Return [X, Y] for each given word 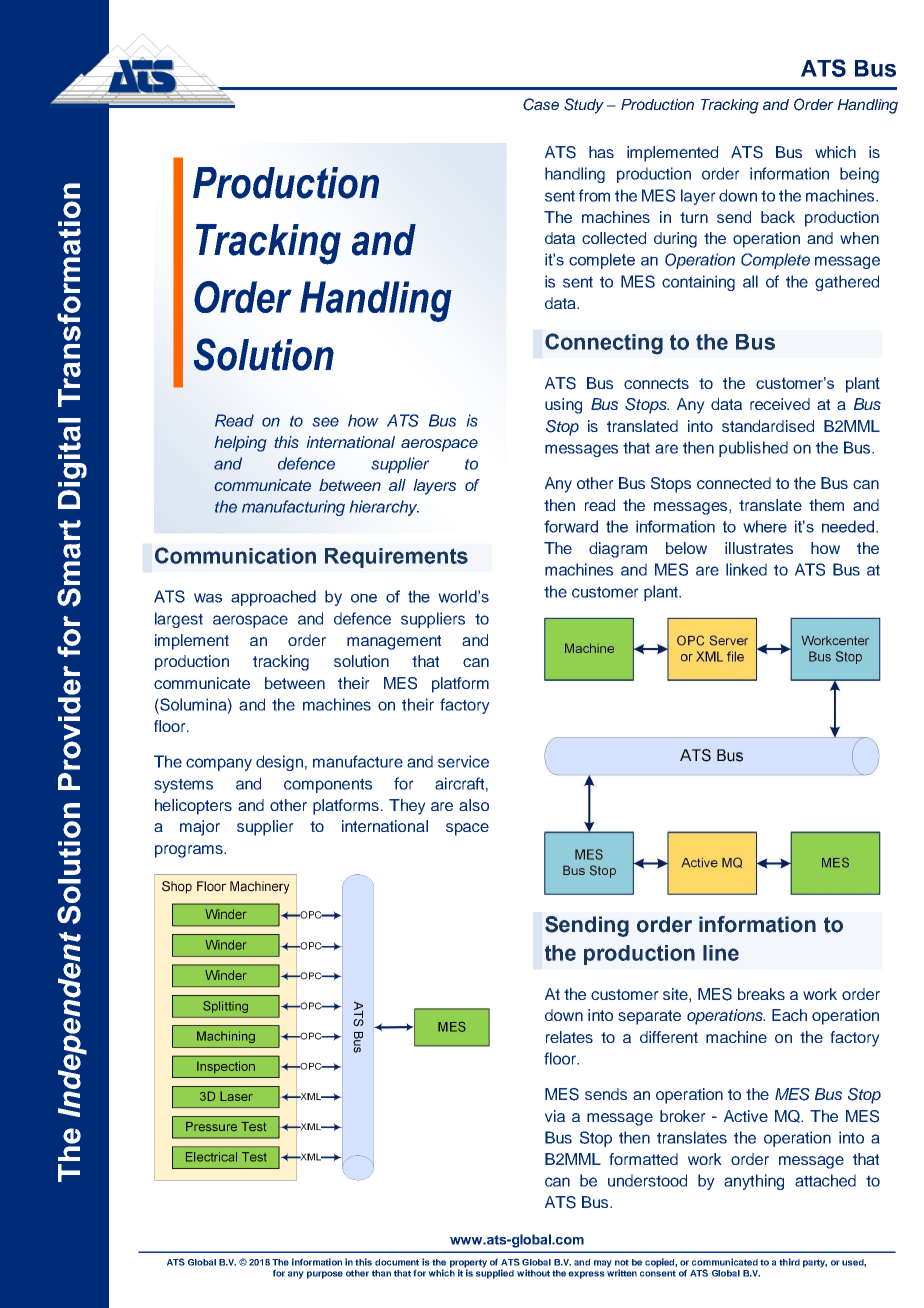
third [789, 1262]
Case [541, 104]
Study [584, 106]
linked [746, 569]
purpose [325, 1275]
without [533, 1273]
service [463, 761]
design [279, 763]
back [778, 217]
